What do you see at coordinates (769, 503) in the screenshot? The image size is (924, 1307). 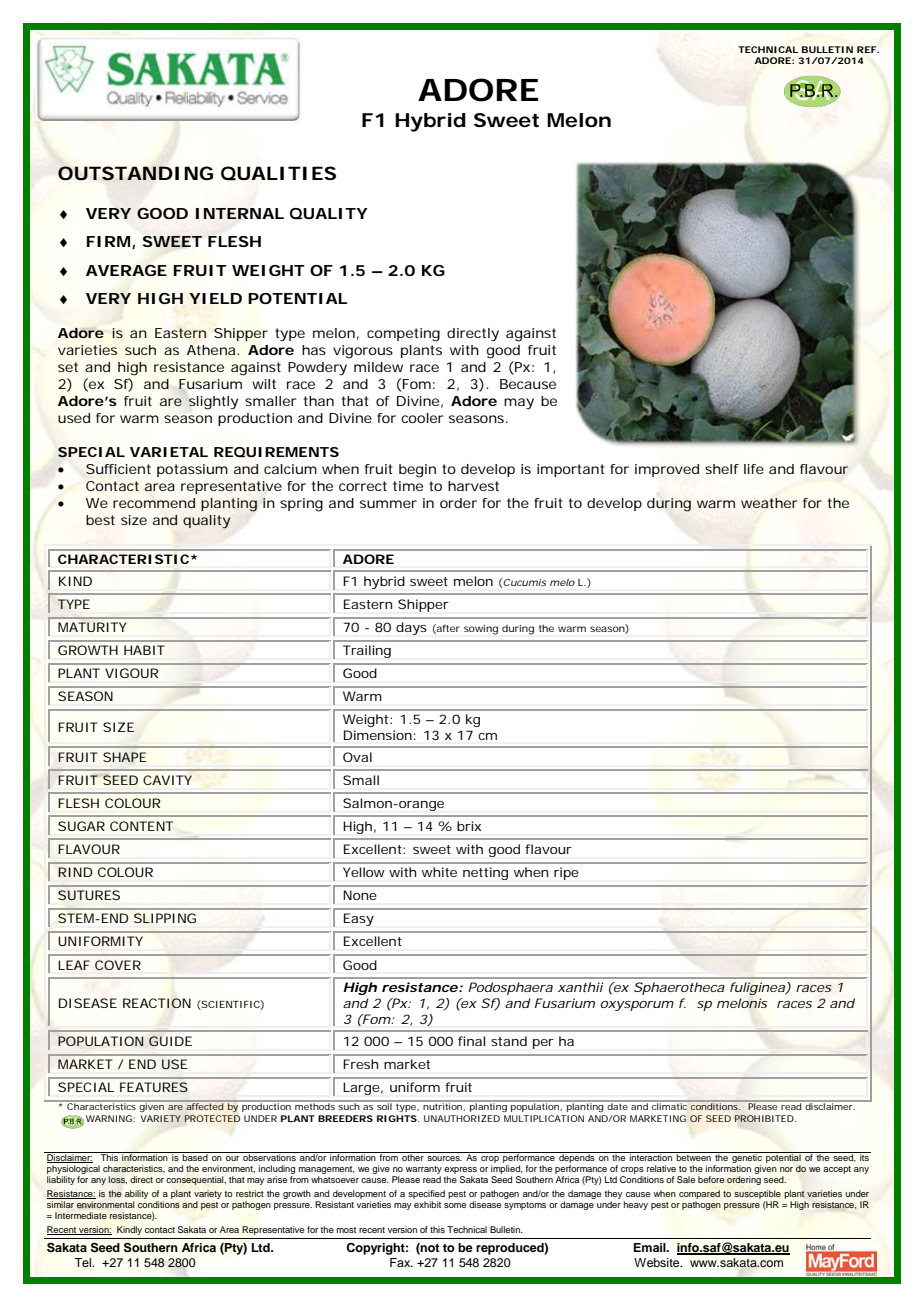 I see `weather` at bounding box center [769, 503].
